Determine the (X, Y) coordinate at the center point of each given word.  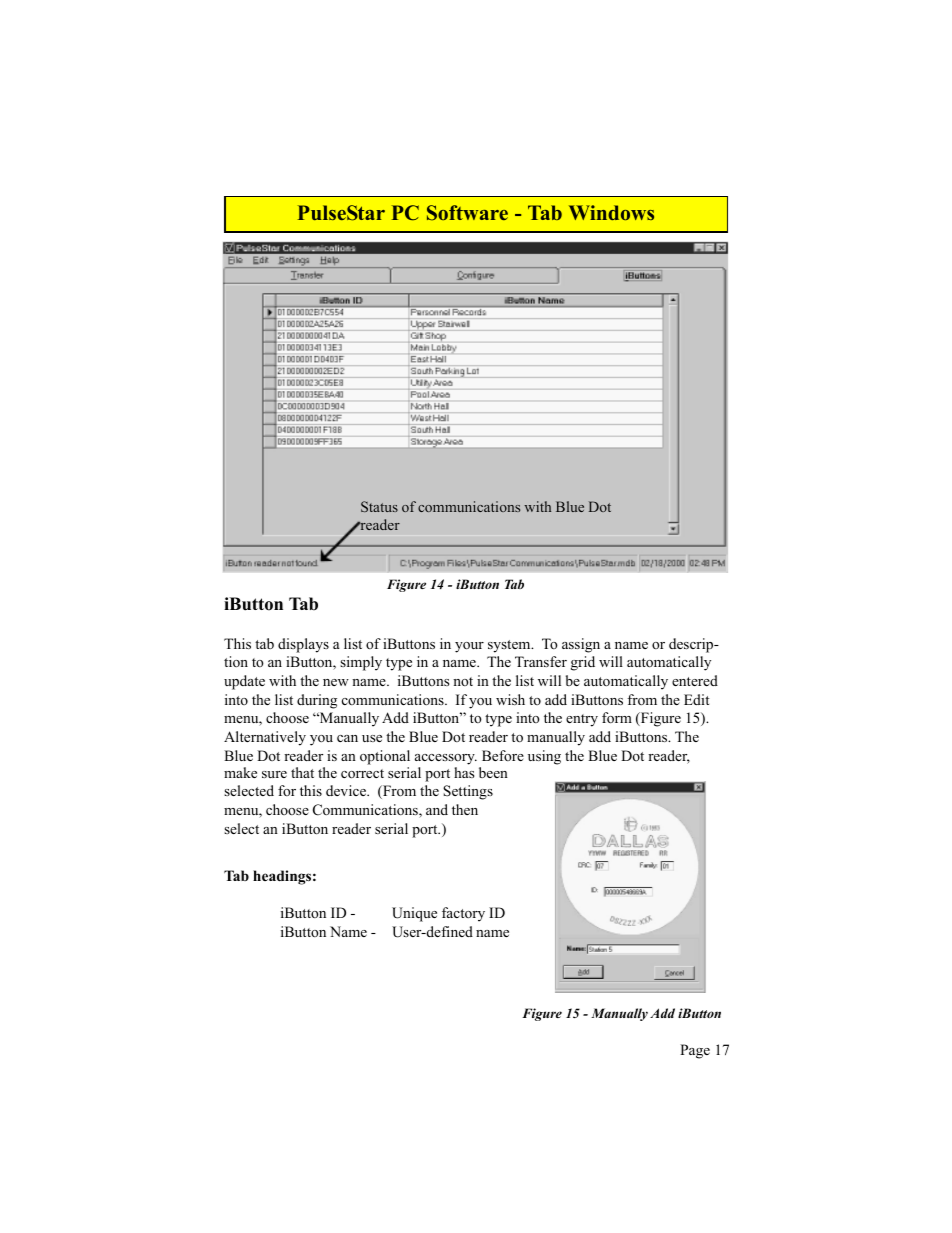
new (336, 682)
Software (467, 213)
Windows (611, 212)
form (617, 718)
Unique (414, 914)
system (510, 646)
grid (583, 663)
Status (379, 506)
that (302, 772)
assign (581, 645)
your (469, 647)
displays (303, 645)
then (465, 809)
